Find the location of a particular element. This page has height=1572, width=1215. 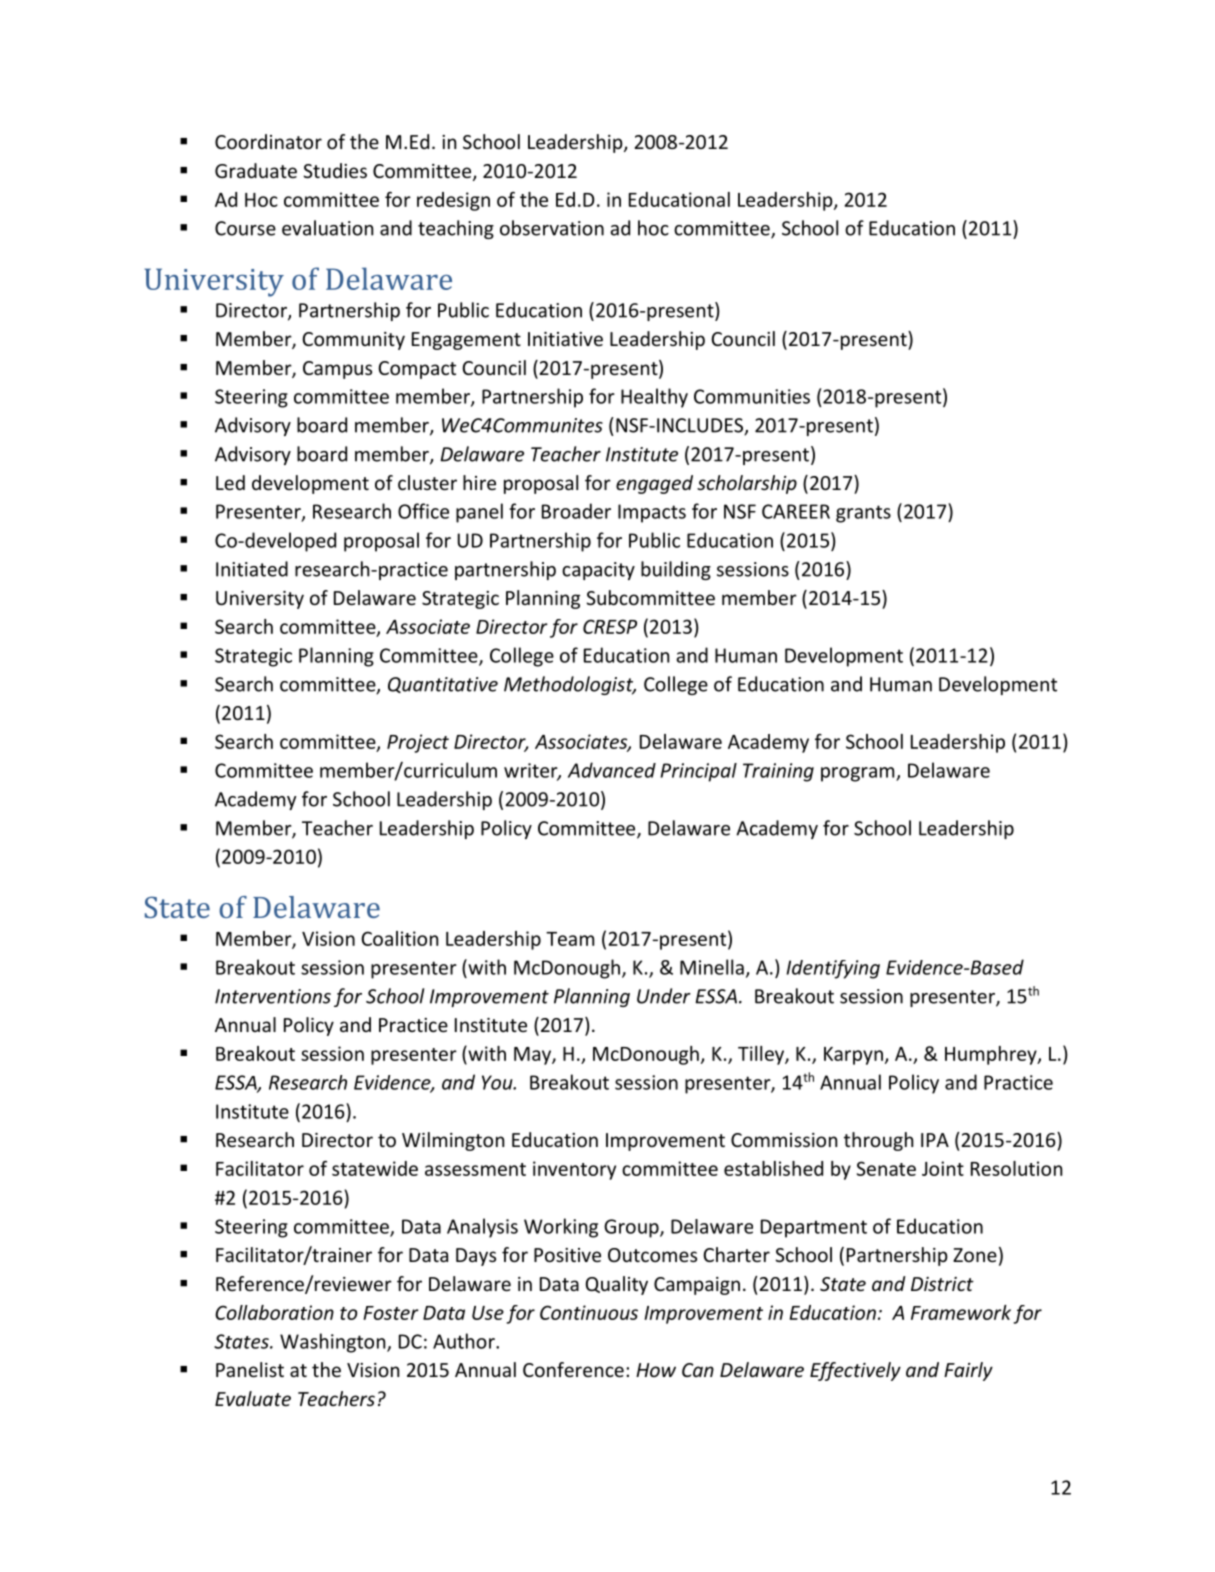

Humphrey is located at coordinates (992, 1055).
